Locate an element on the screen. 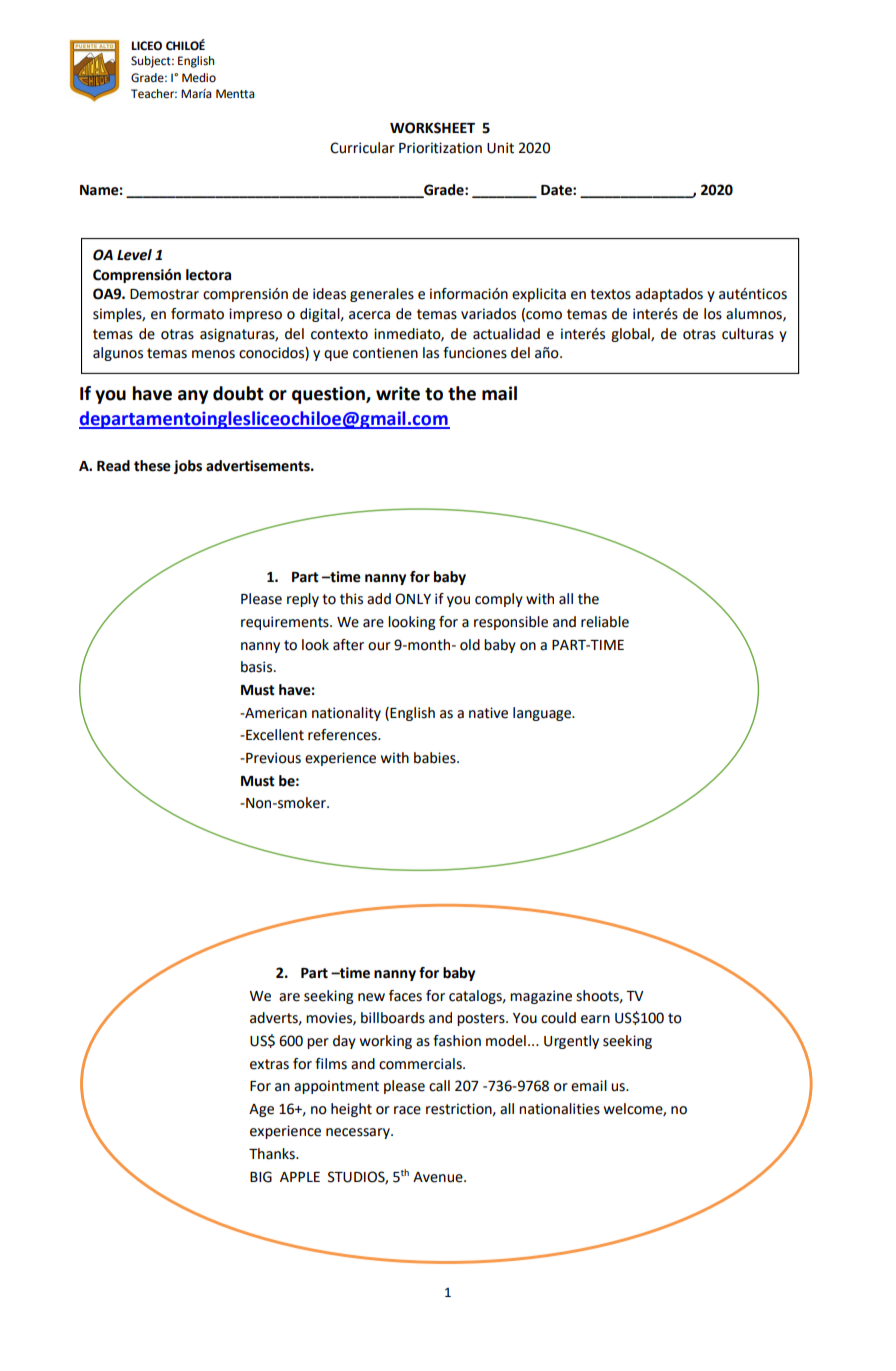  WORKSHEET is located at coordinates (432, 128).
